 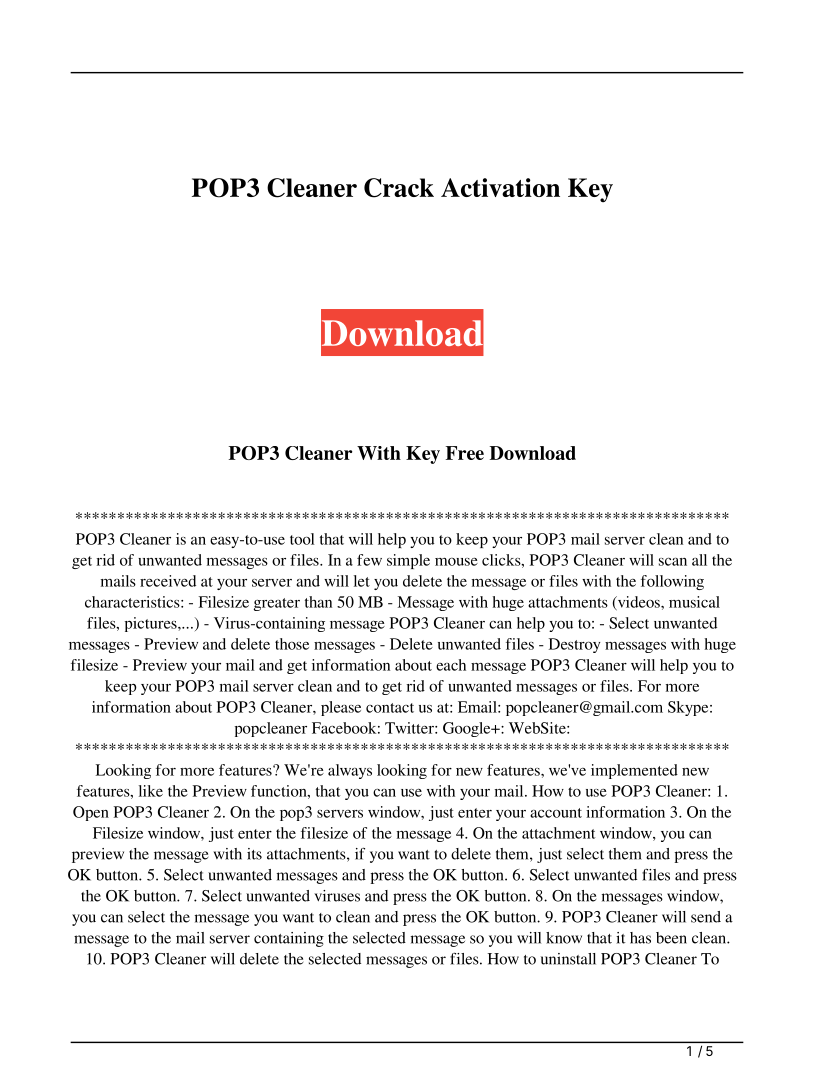 I want to click on know, so click(x=564, y=938).
